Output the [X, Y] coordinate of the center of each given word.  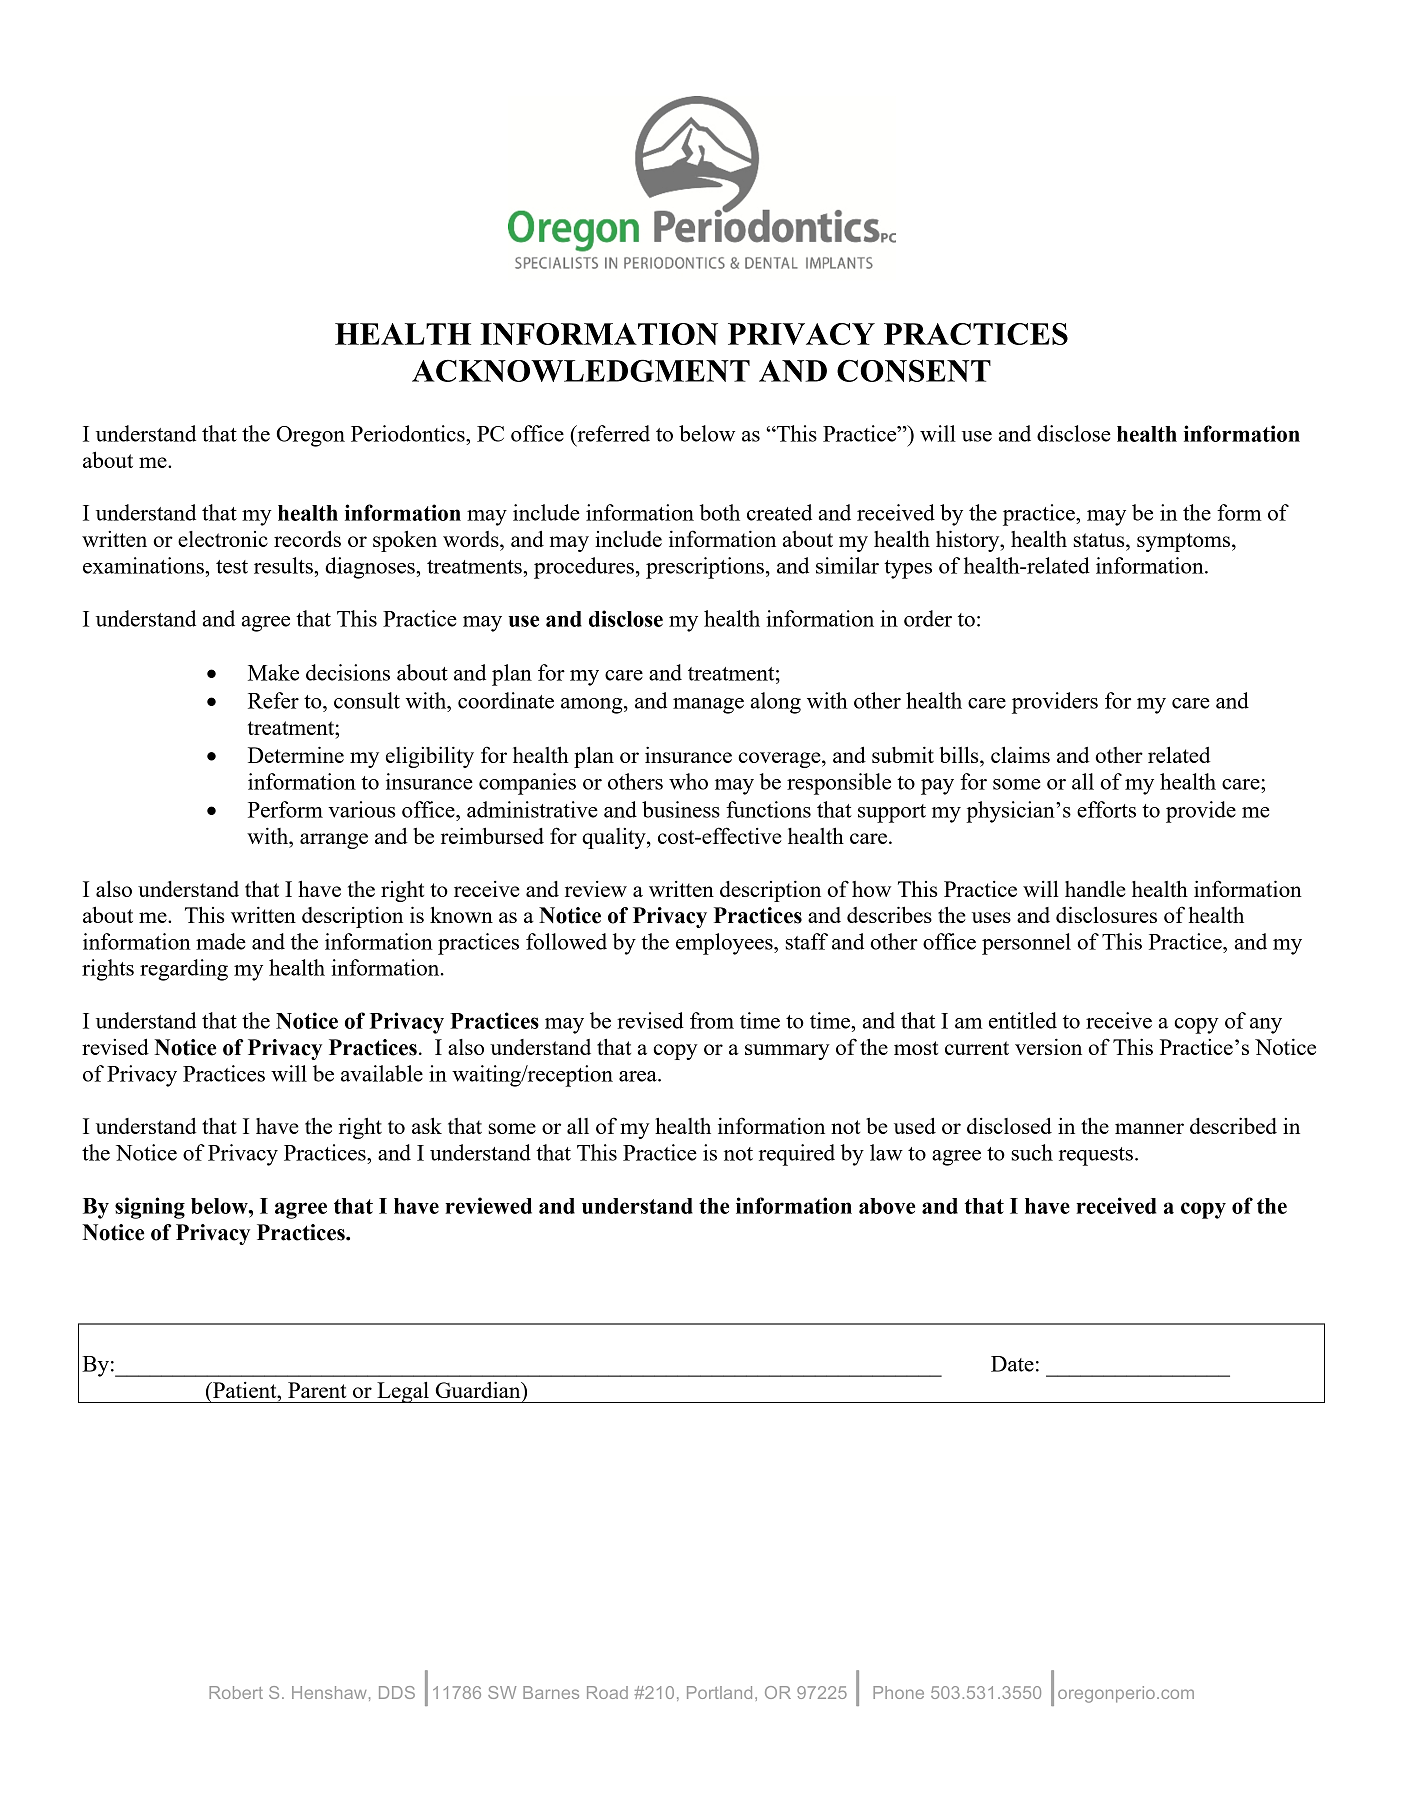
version [1048, 1046]
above [887, 1206]
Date [1012, 1364]
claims [1020, 754]
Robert [236, 1692]
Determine [296, 754]
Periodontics [409, 433]
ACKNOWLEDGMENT [581, 370]
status [1100, 540]
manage [708, 706]
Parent [317, 1390]
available [382, 1073]
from [712, 1020]
